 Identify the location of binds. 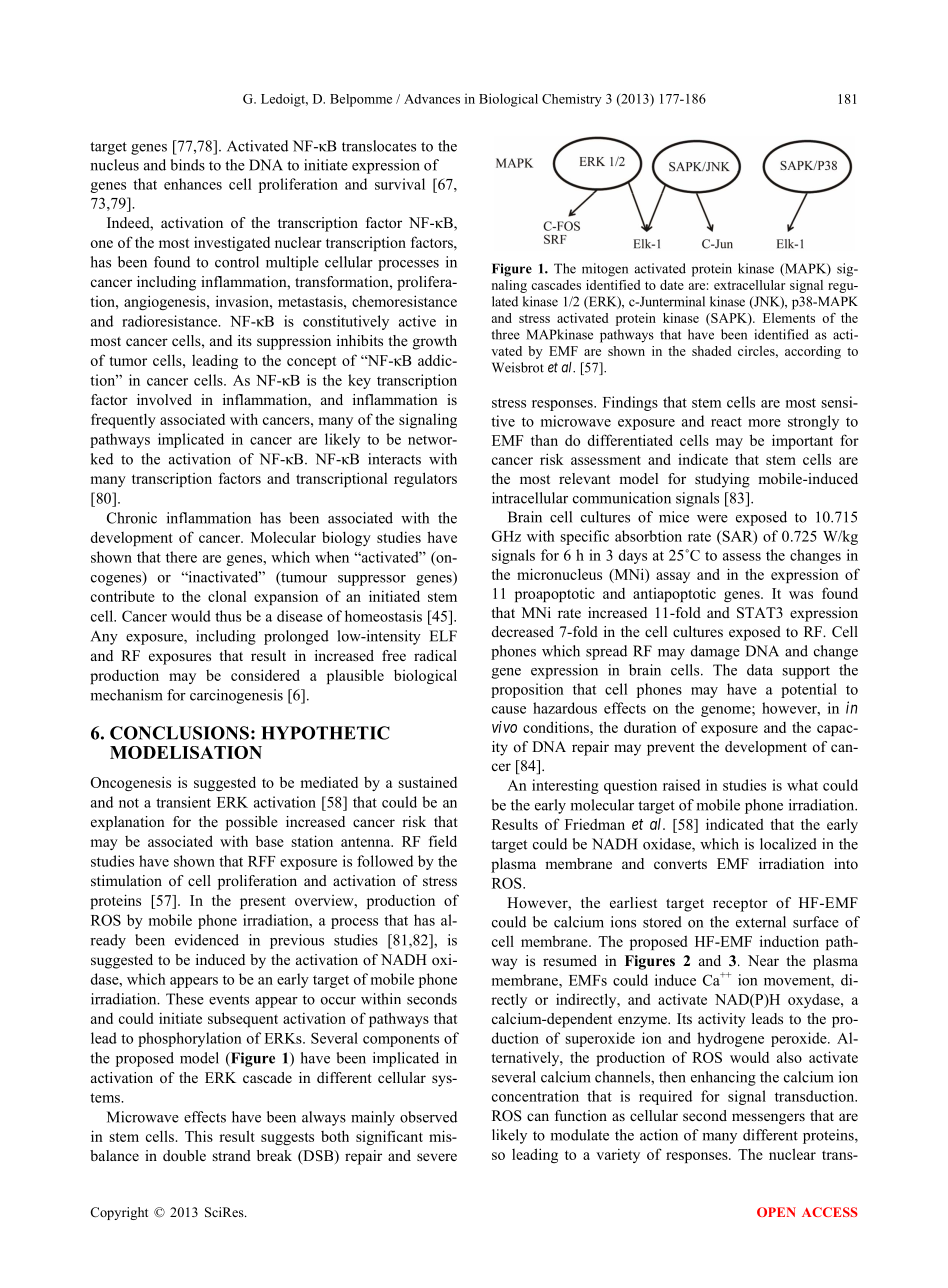
(188, 165).
